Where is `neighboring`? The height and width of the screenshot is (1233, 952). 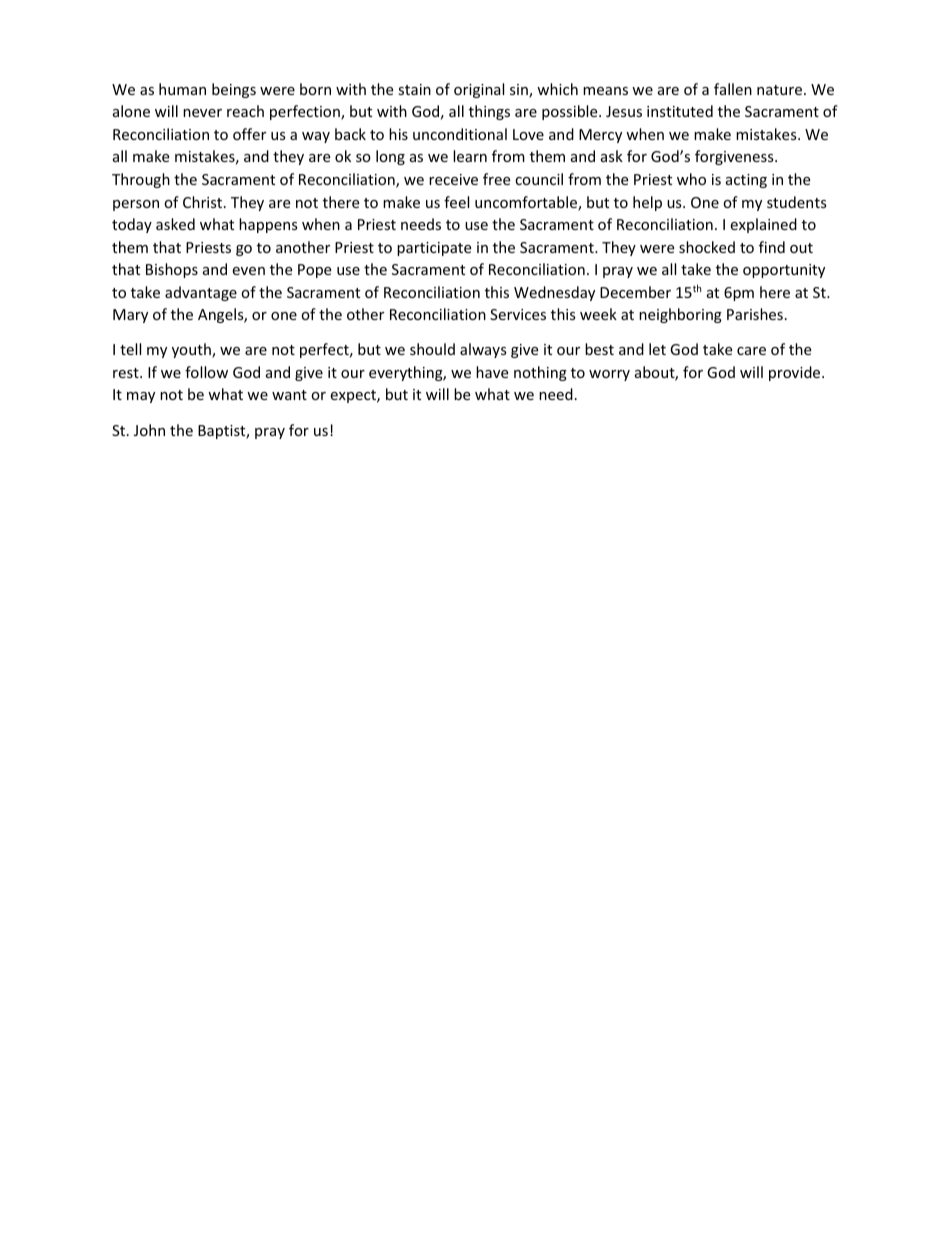
neighboring is located at coordinates (680, 315).
